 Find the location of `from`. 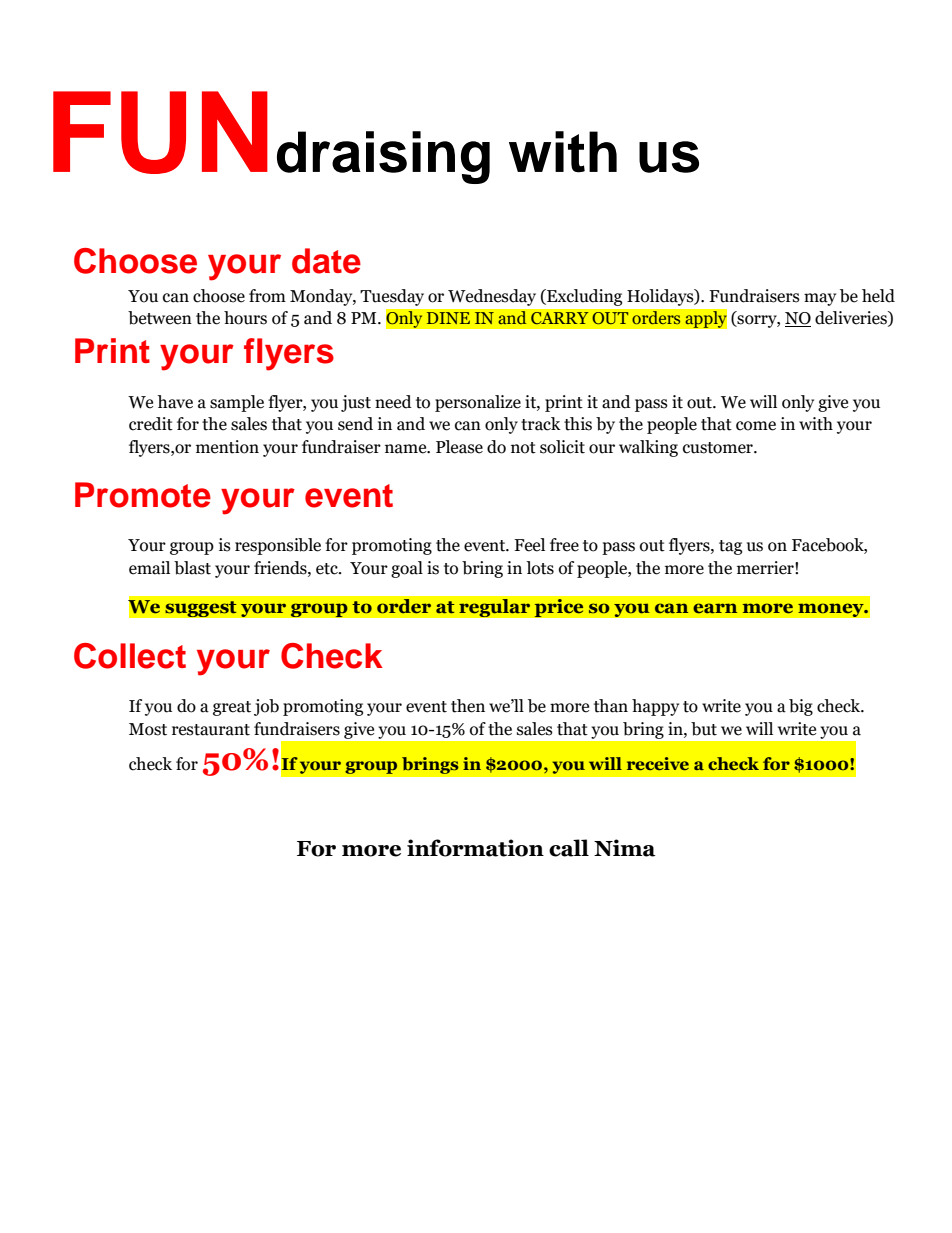

from is located at coordinates (267, 296).
